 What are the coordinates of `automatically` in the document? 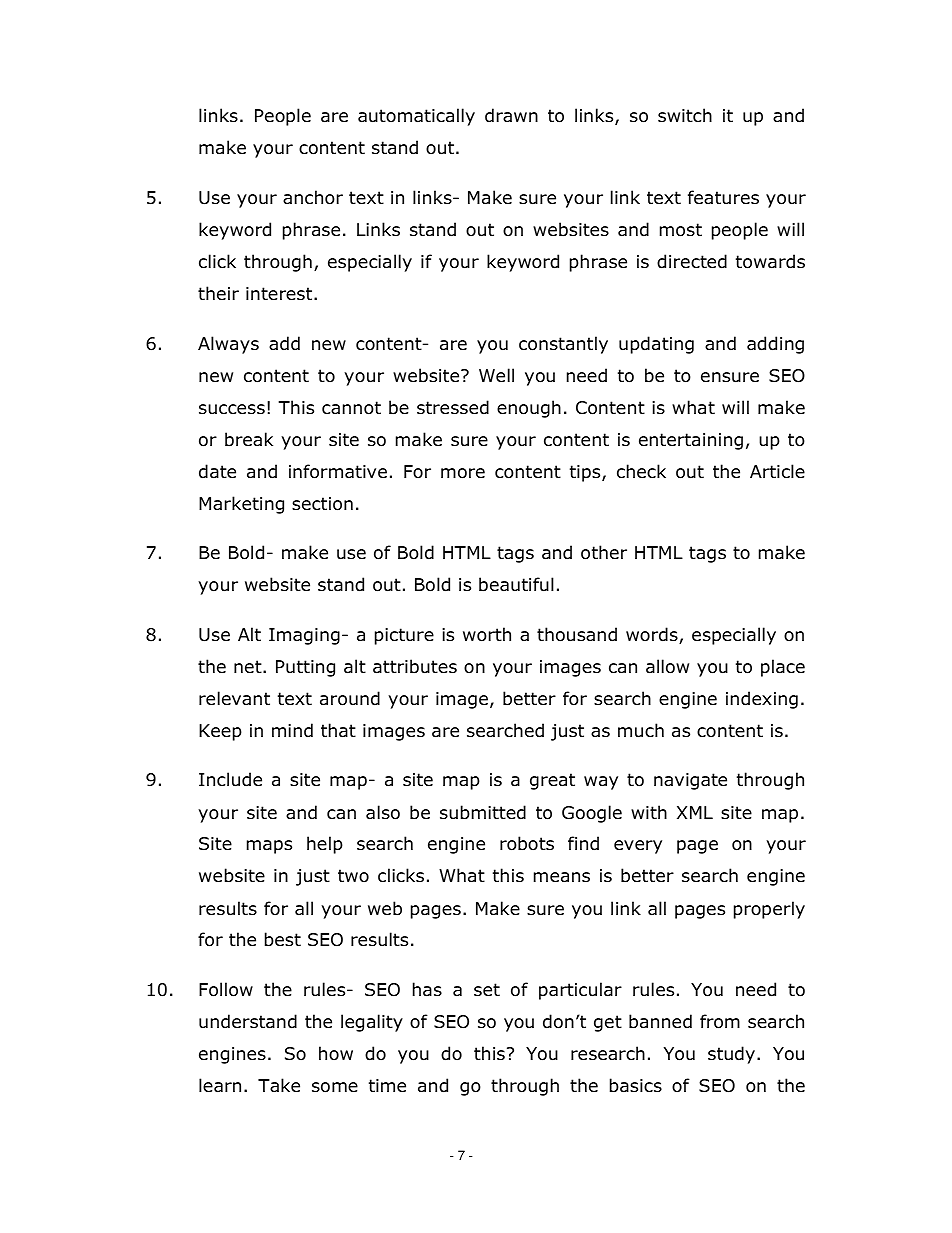 It's located at (416, 117).
